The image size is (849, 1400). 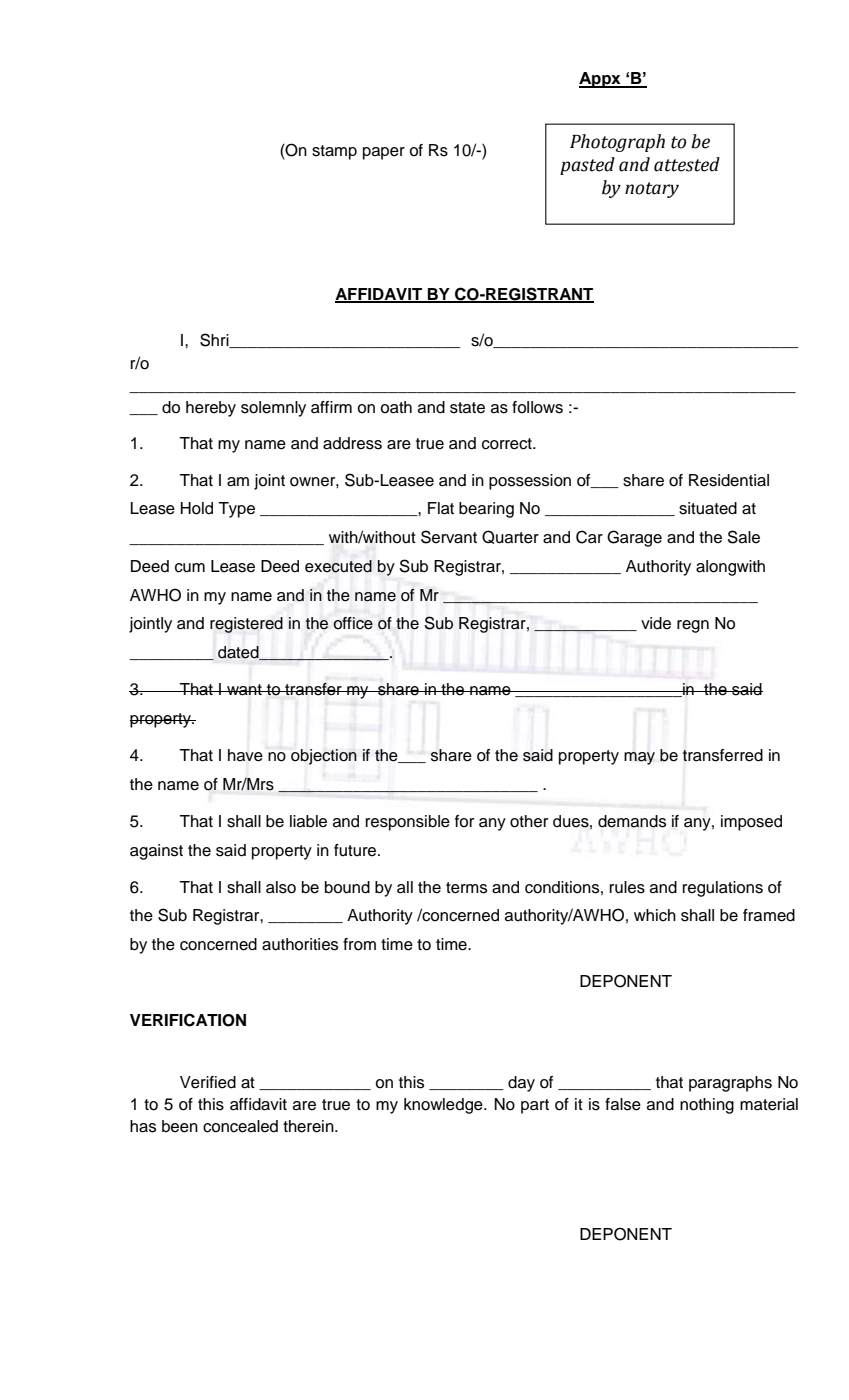 What do you see at coordinates (729, 480) in the page?
I see `Residential` at bounding box center [729, 480].
